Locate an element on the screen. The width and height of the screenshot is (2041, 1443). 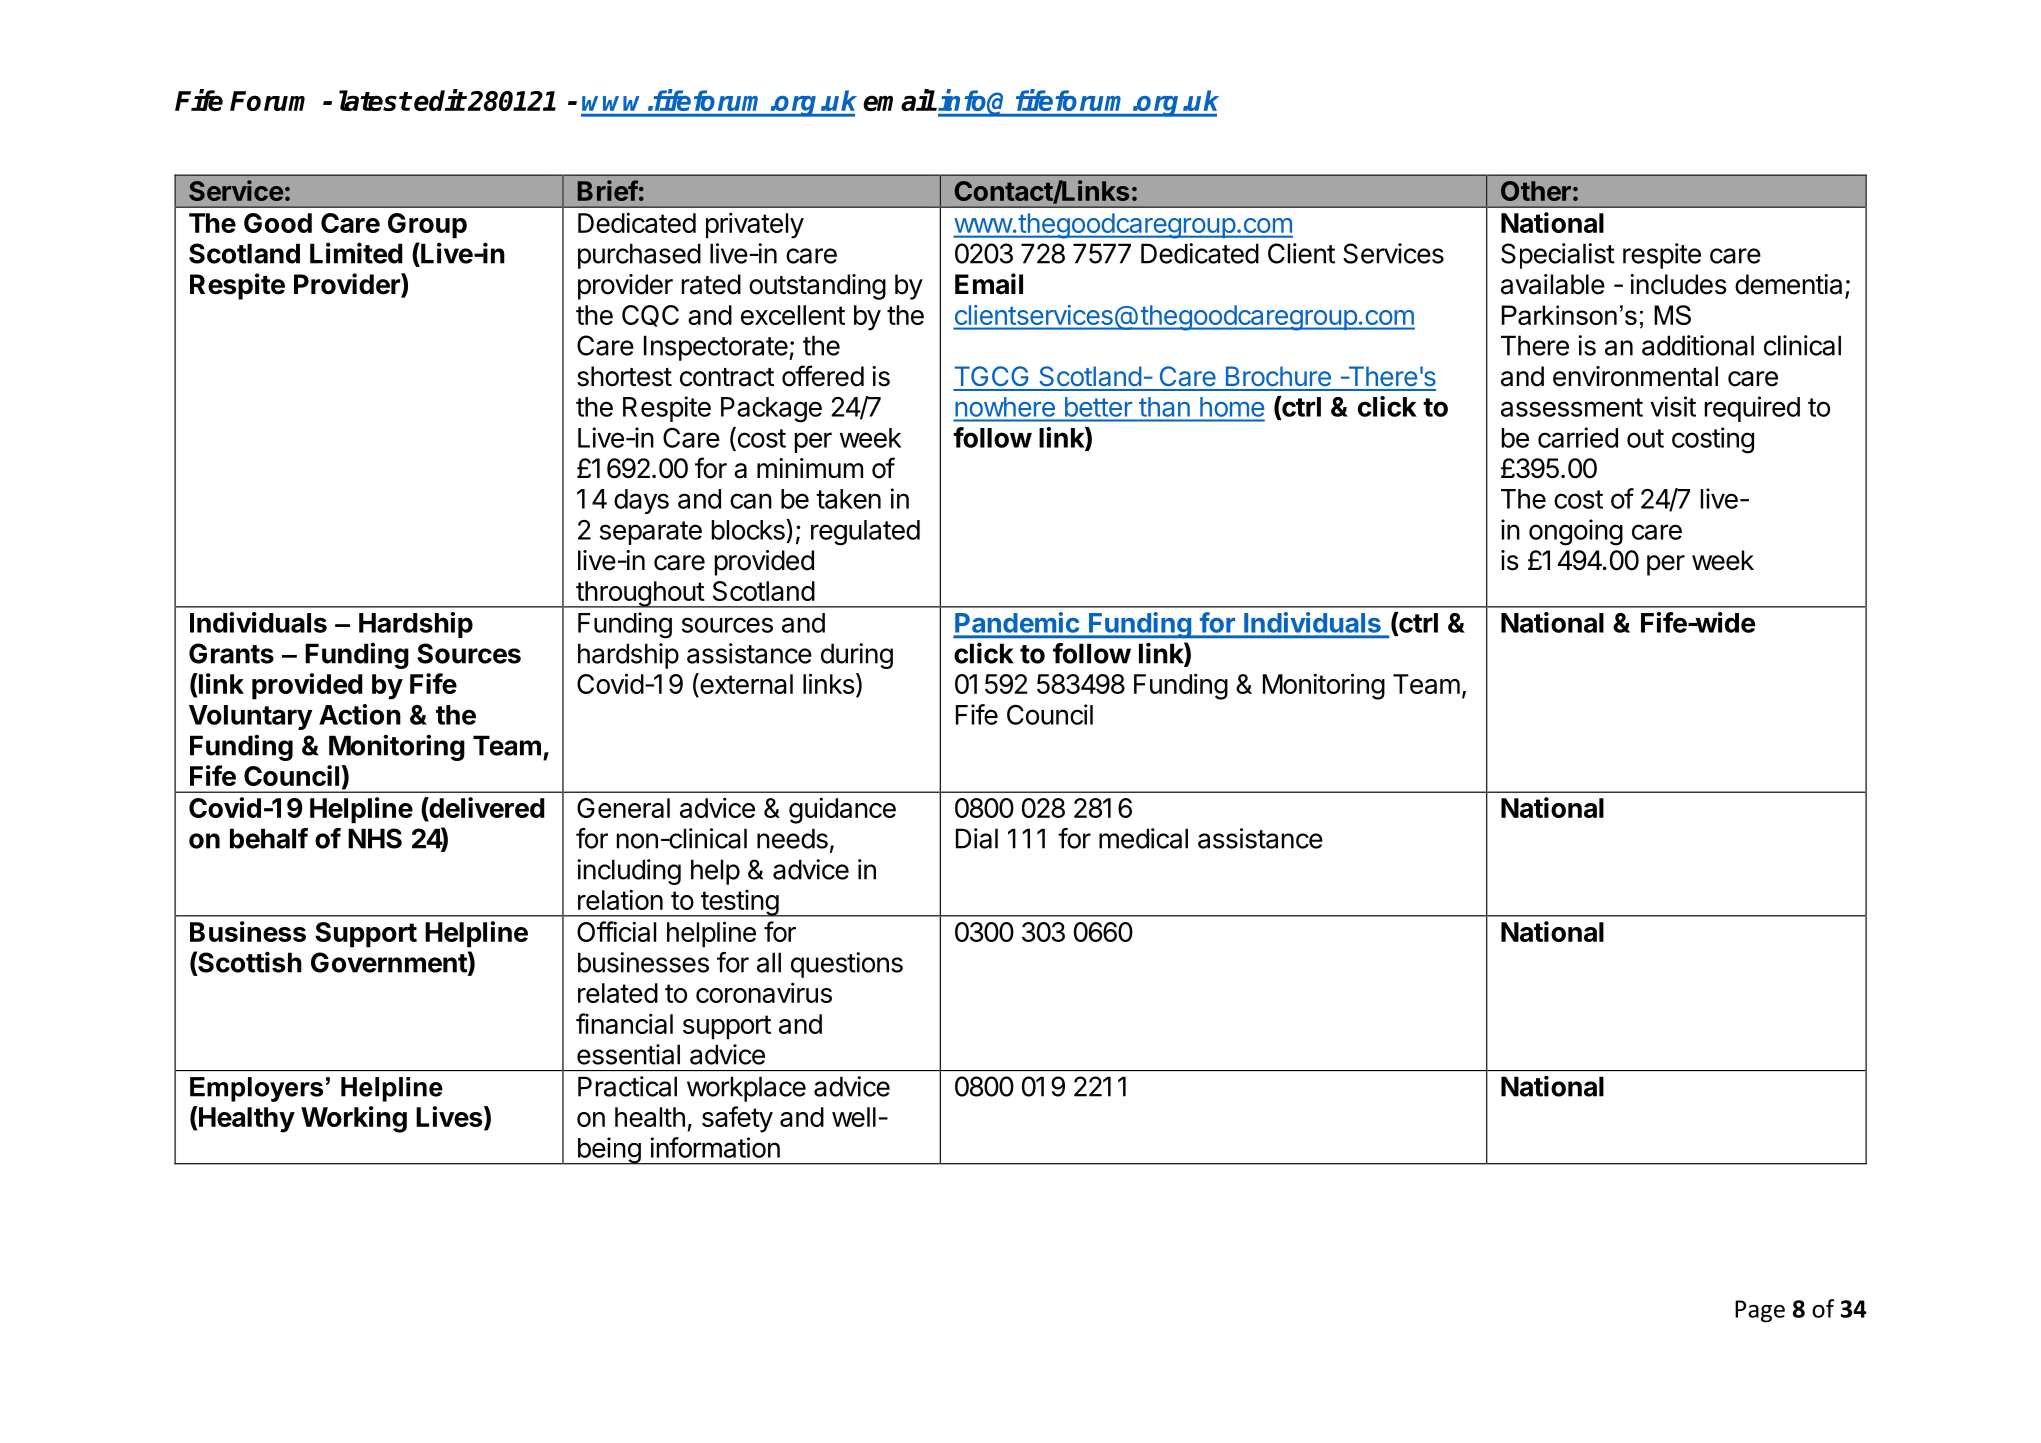
Dial is located at coordinates (977, 838).
